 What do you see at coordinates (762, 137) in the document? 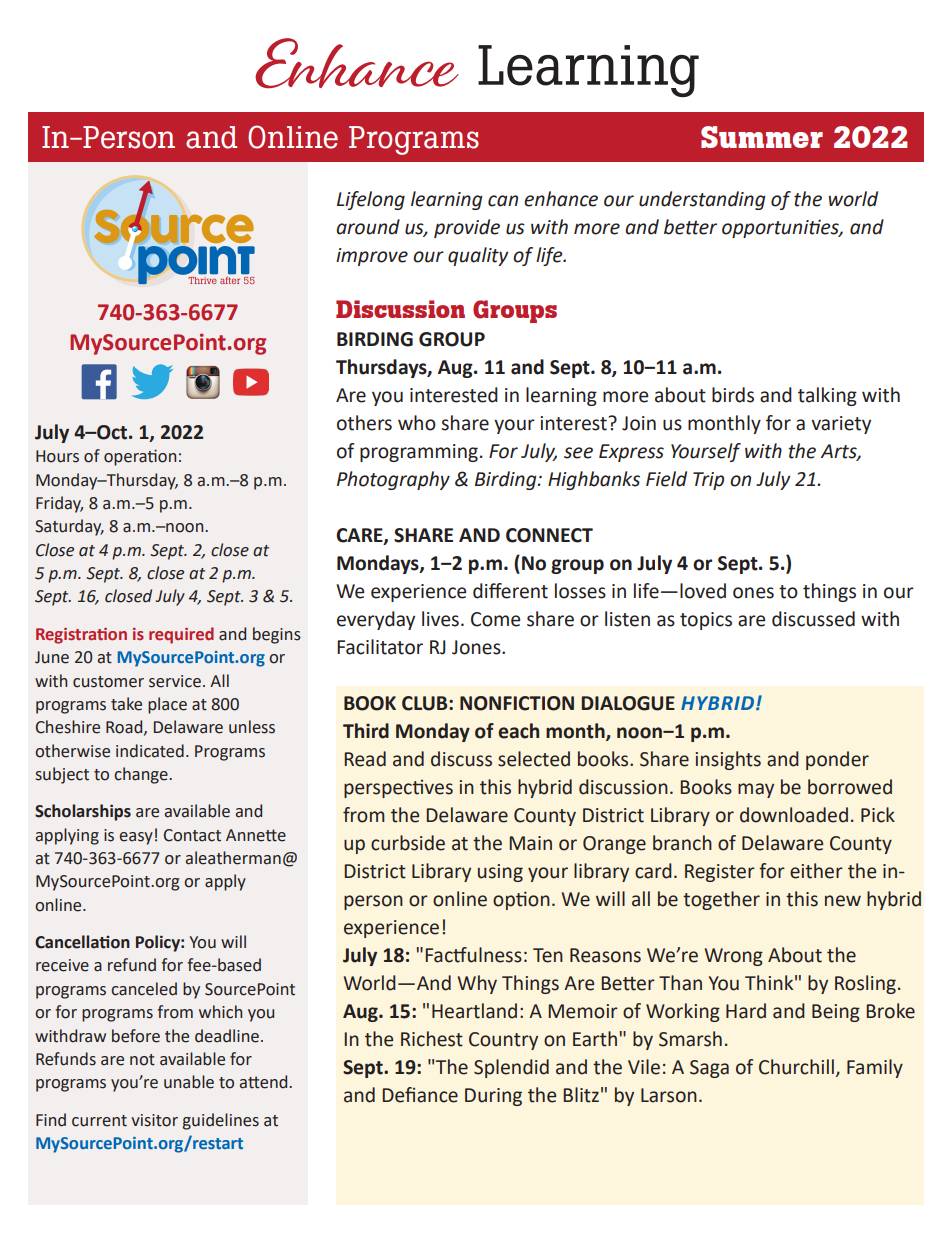
I see `Summer` at bounding box center [762, 137].
